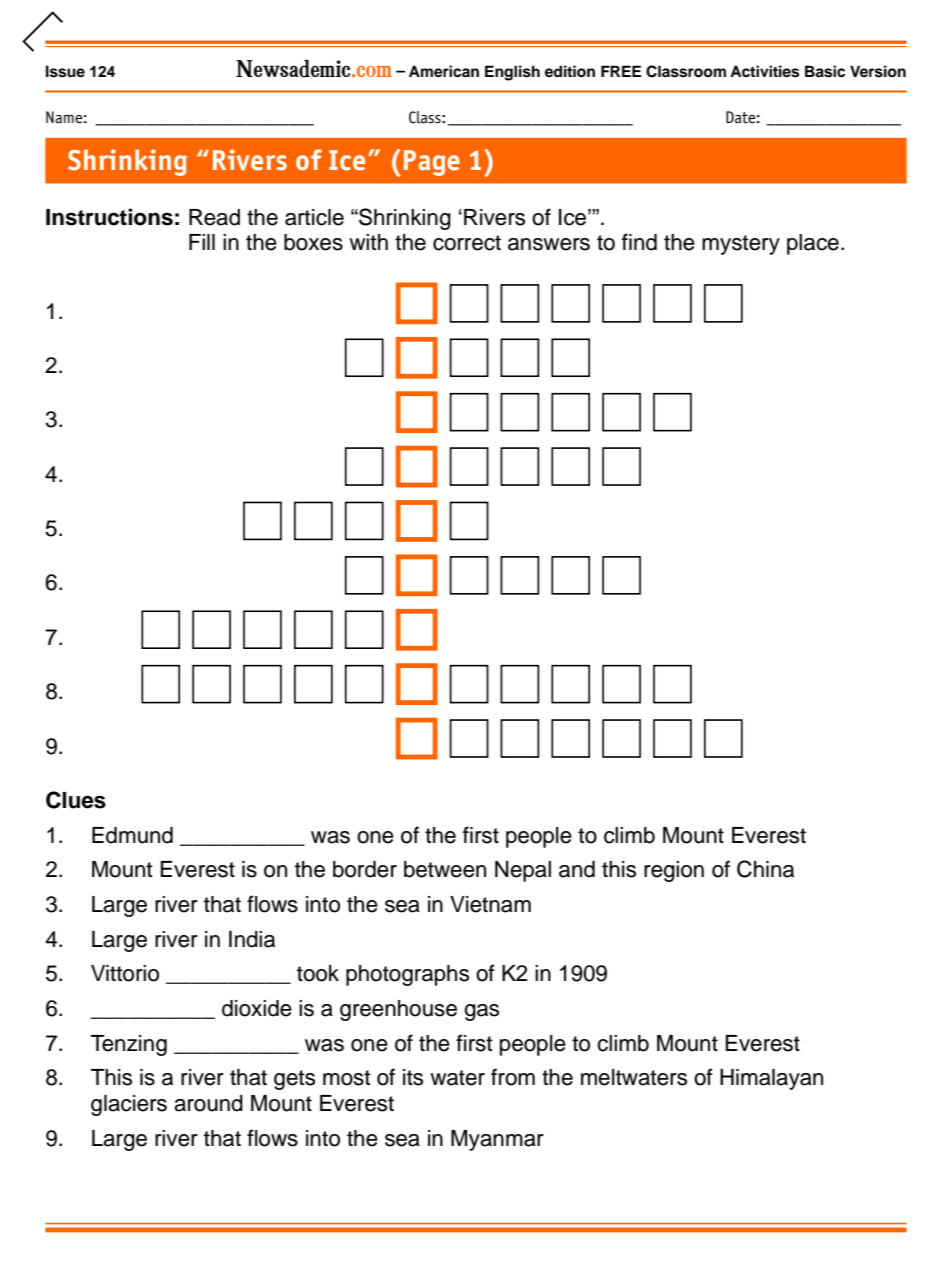 The image size is (952, 1267). I want to click on Activities, so click(764, 71).
